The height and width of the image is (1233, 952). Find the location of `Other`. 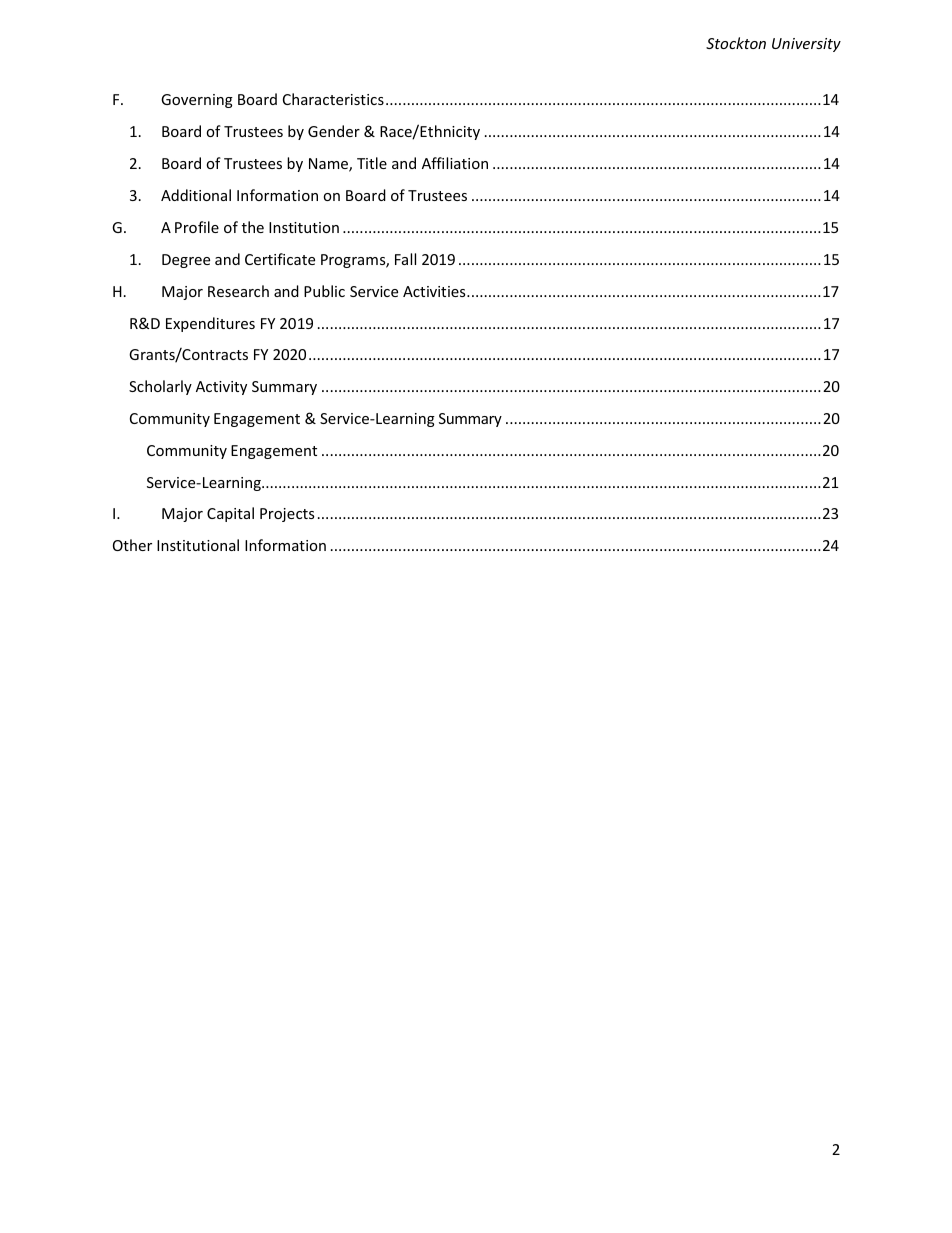

Other is located at coordinates (132, 545).
